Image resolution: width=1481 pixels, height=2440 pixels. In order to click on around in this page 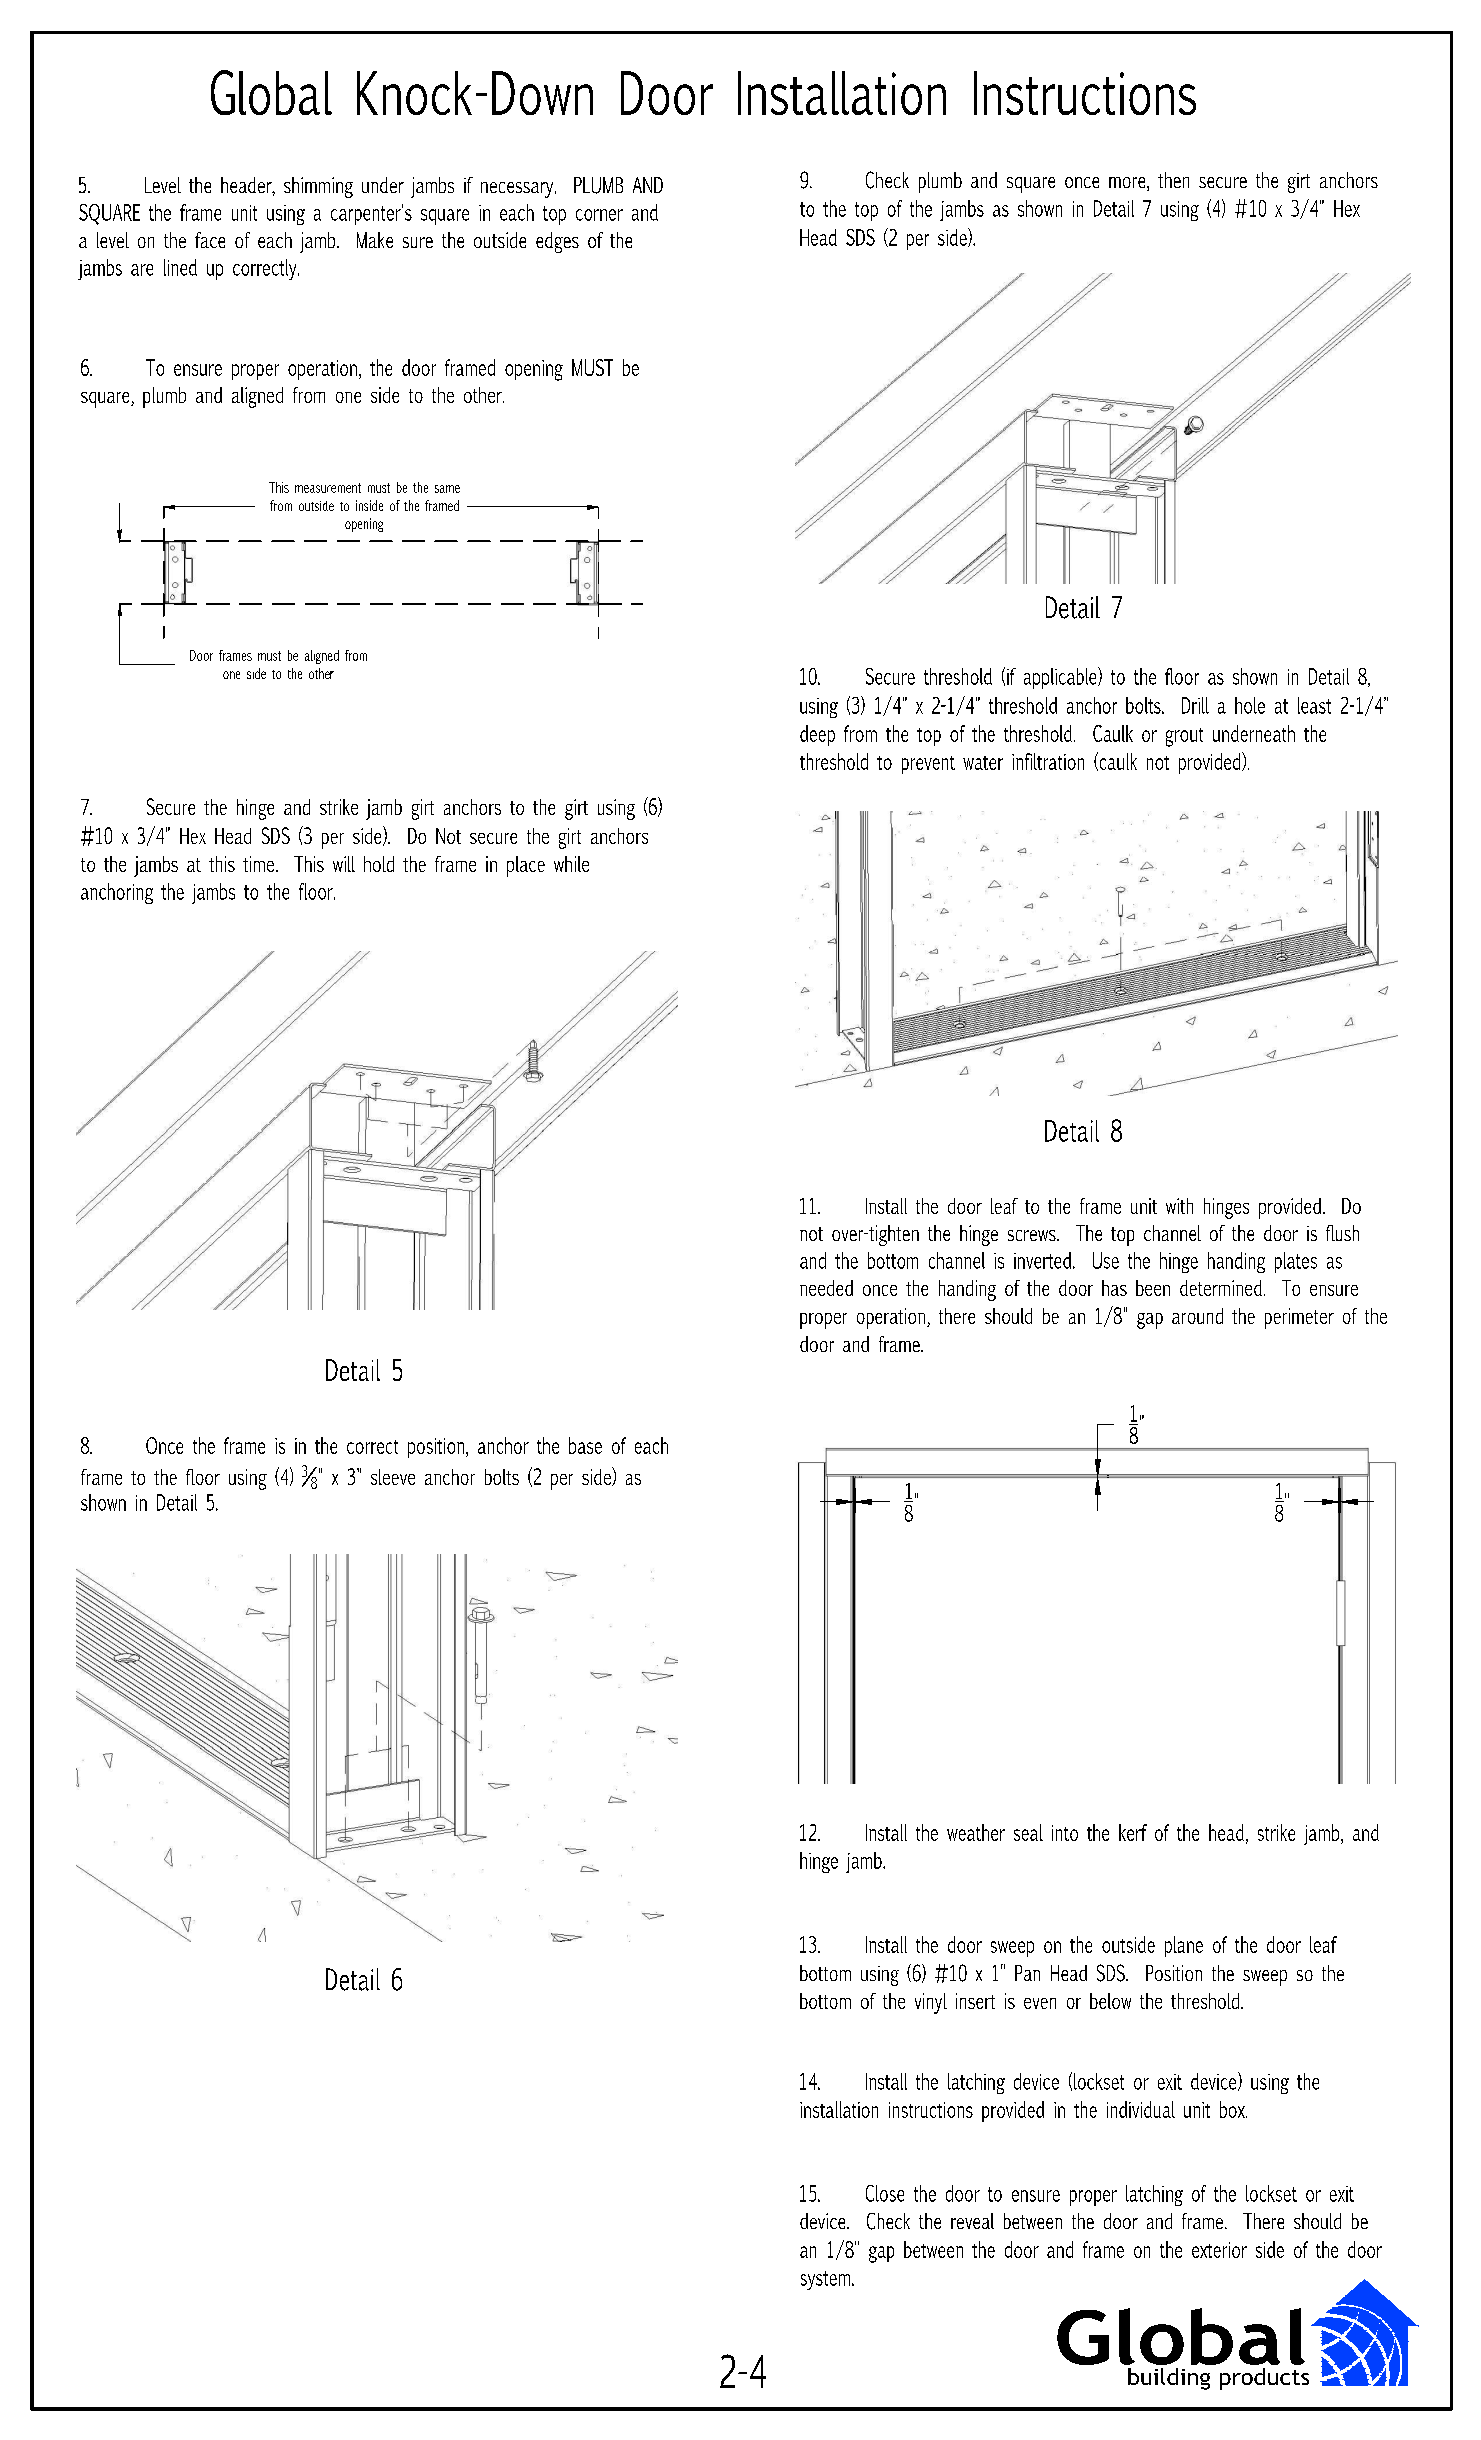, I will do `click(1197, 1316)`.
